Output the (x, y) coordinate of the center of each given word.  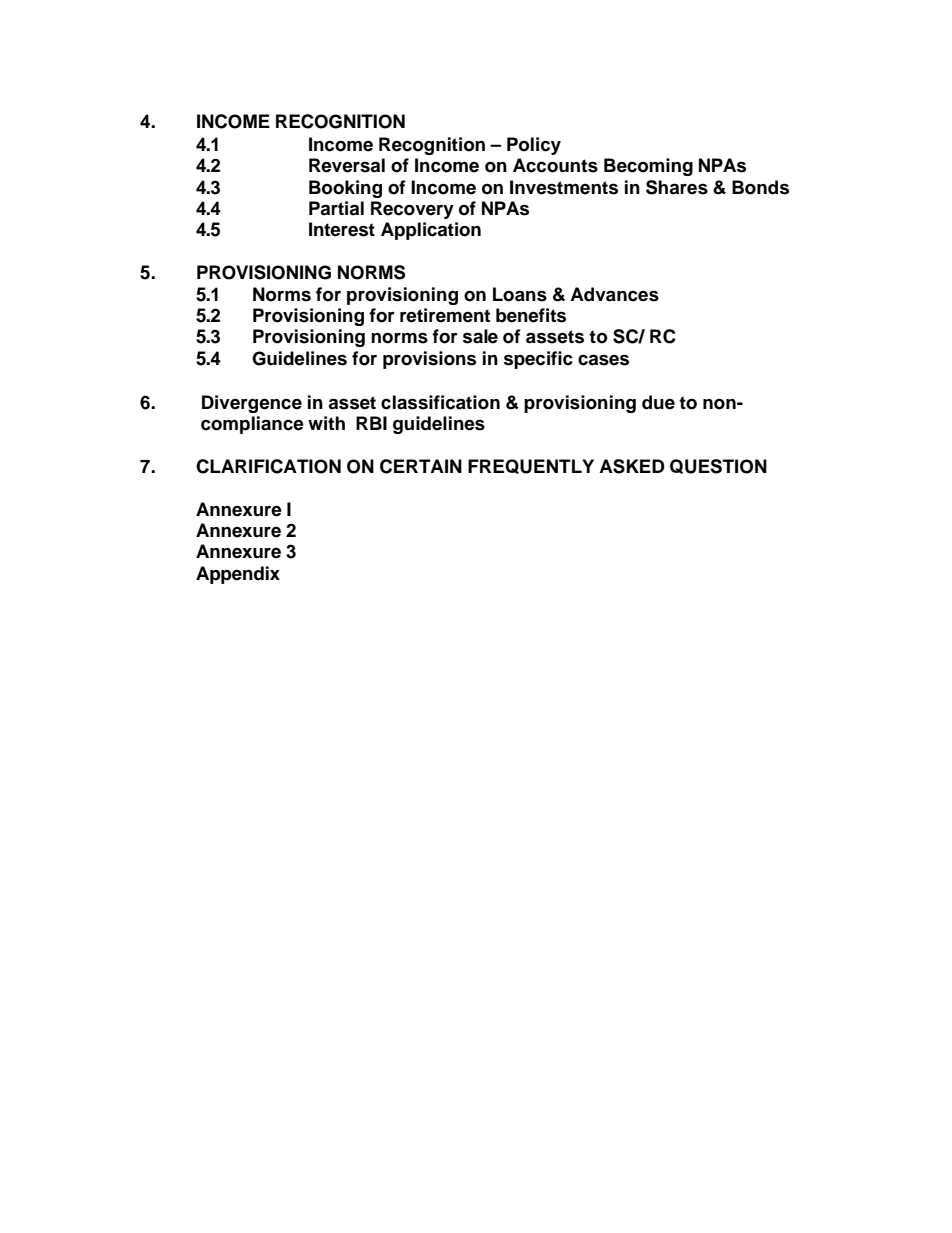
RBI (371, 423)
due (658, 402)
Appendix (238, 575)
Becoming (648, 167)
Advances (614, 294)
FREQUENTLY (531, 466)
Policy (534, 146)
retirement (445, 315)
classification (440, 402)
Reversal (347, 165)
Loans (520, 294)
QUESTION (718, 466)
